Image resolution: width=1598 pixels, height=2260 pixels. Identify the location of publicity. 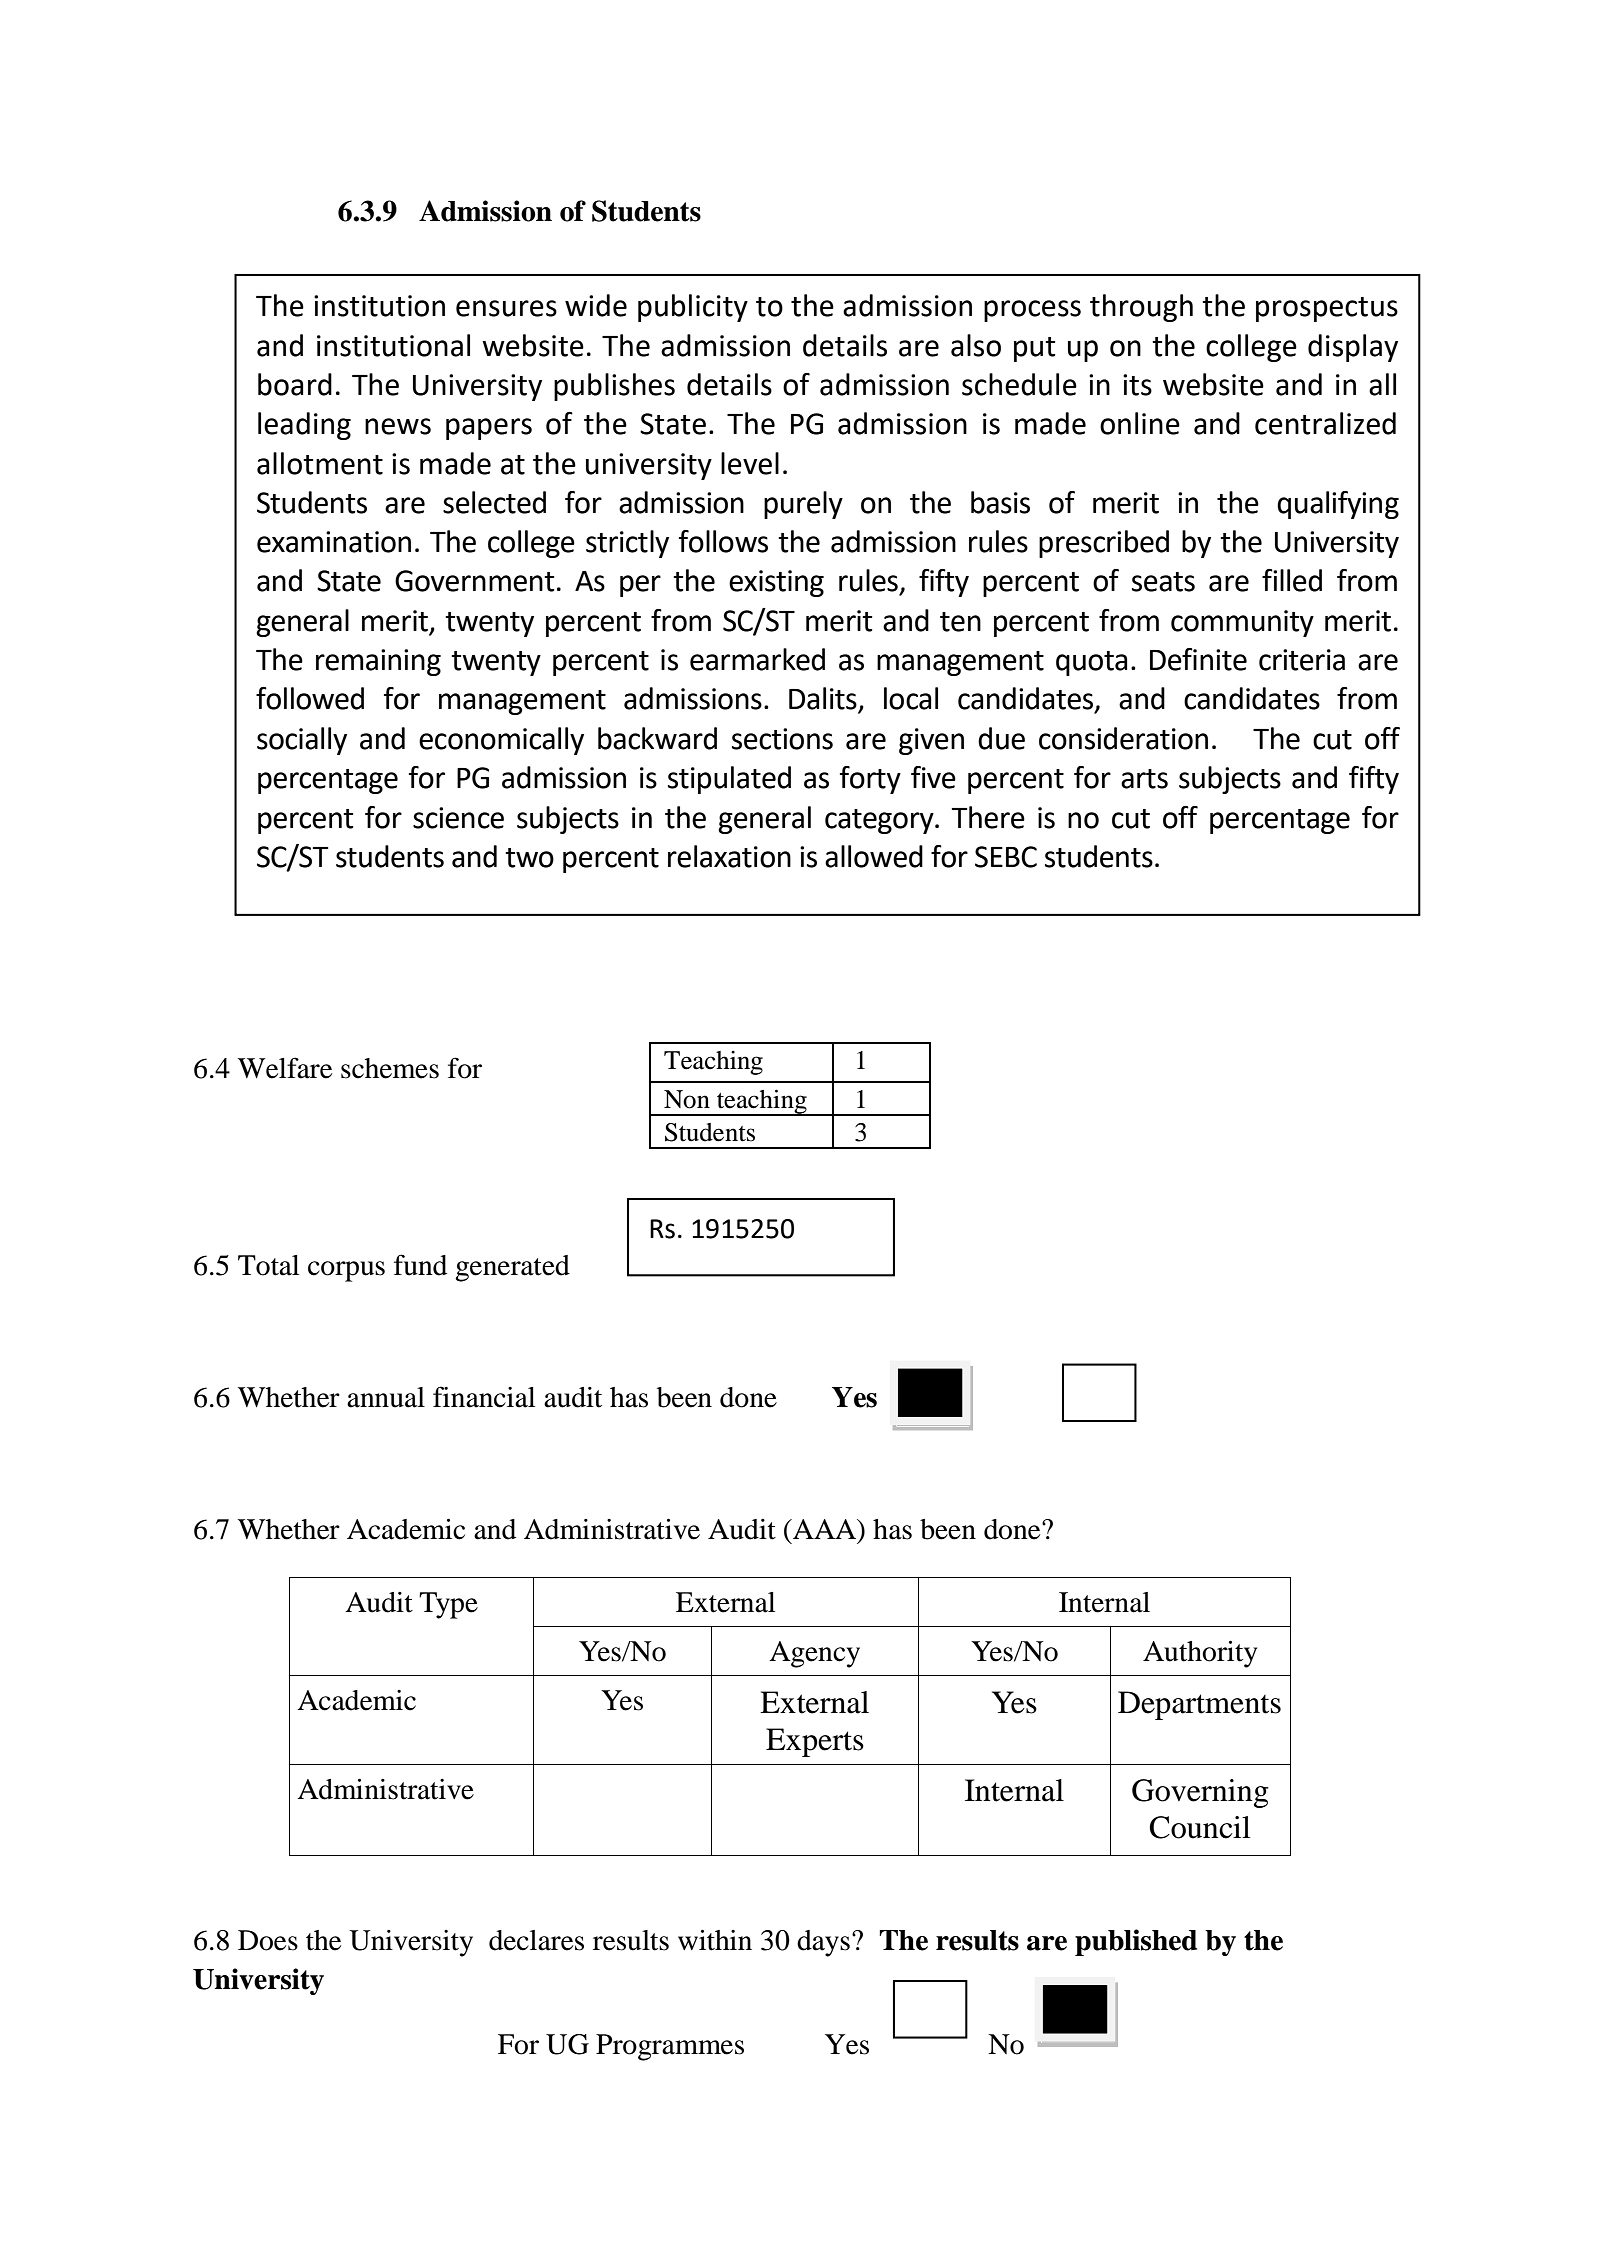
(693, 308).
